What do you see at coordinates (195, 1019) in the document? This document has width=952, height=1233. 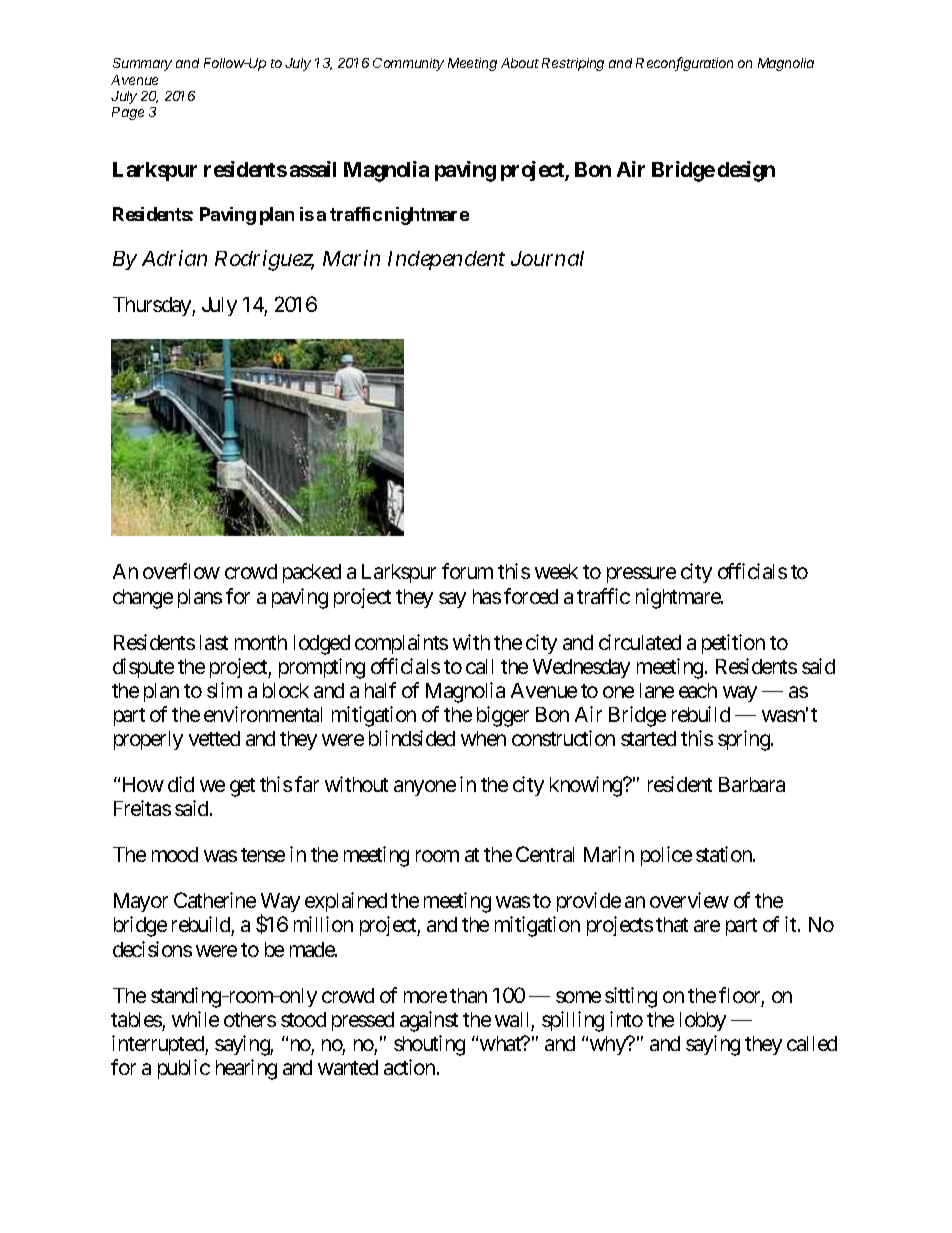 I see `while` at bounding box center [195, 1019].
